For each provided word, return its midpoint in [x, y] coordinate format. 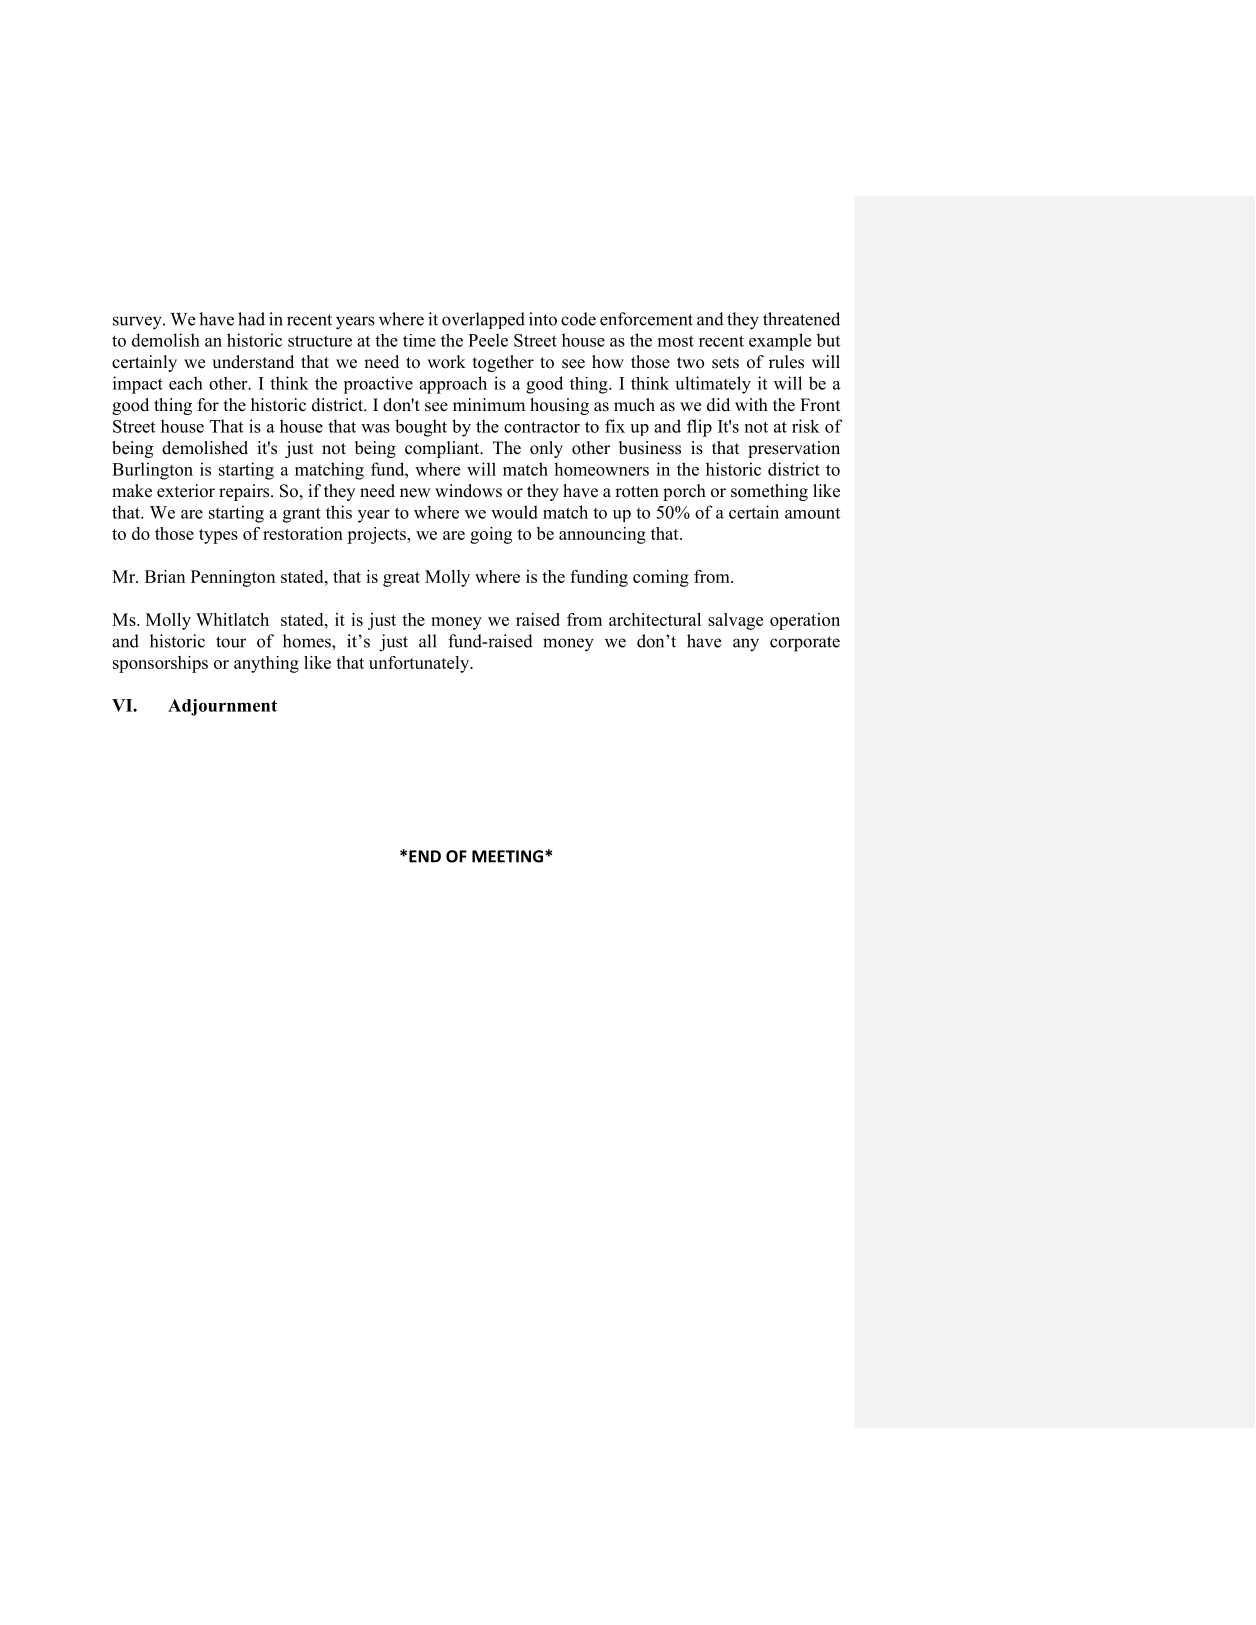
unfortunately [420, 664]
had [251, 319]
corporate [805, 644]
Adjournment [222, 707]
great [401, 579]
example [780, 342]
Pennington [233, 578]
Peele [488, 340]
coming [661, 578]
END [425, 856]
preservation [794, 449]
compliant [443, 449]
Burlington [152, 471]
